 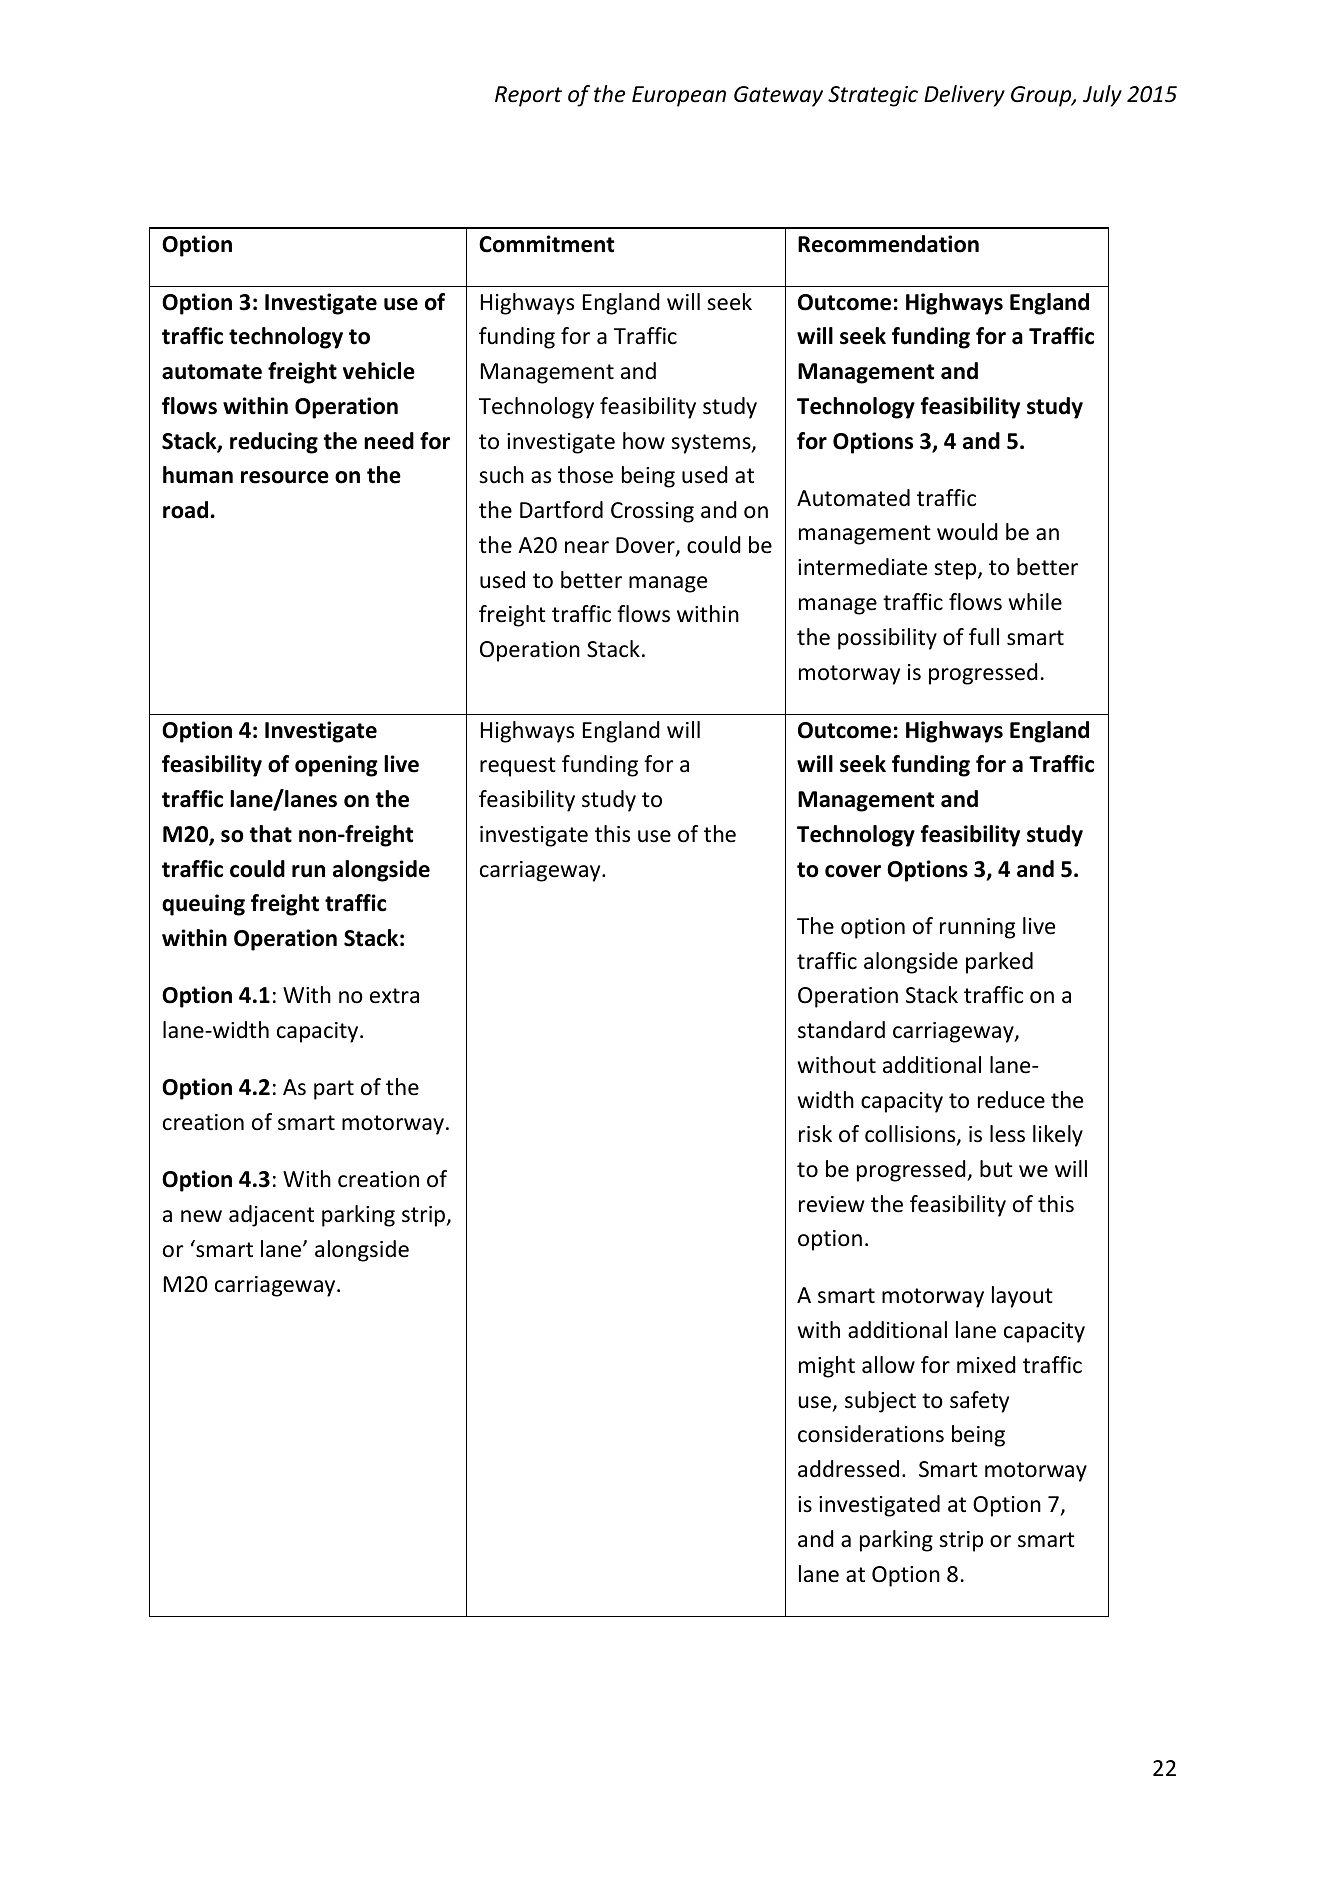 What do you see at coordinates (644, 441) in the screenshot?
I see `how` at bounding box center [644, 441].
